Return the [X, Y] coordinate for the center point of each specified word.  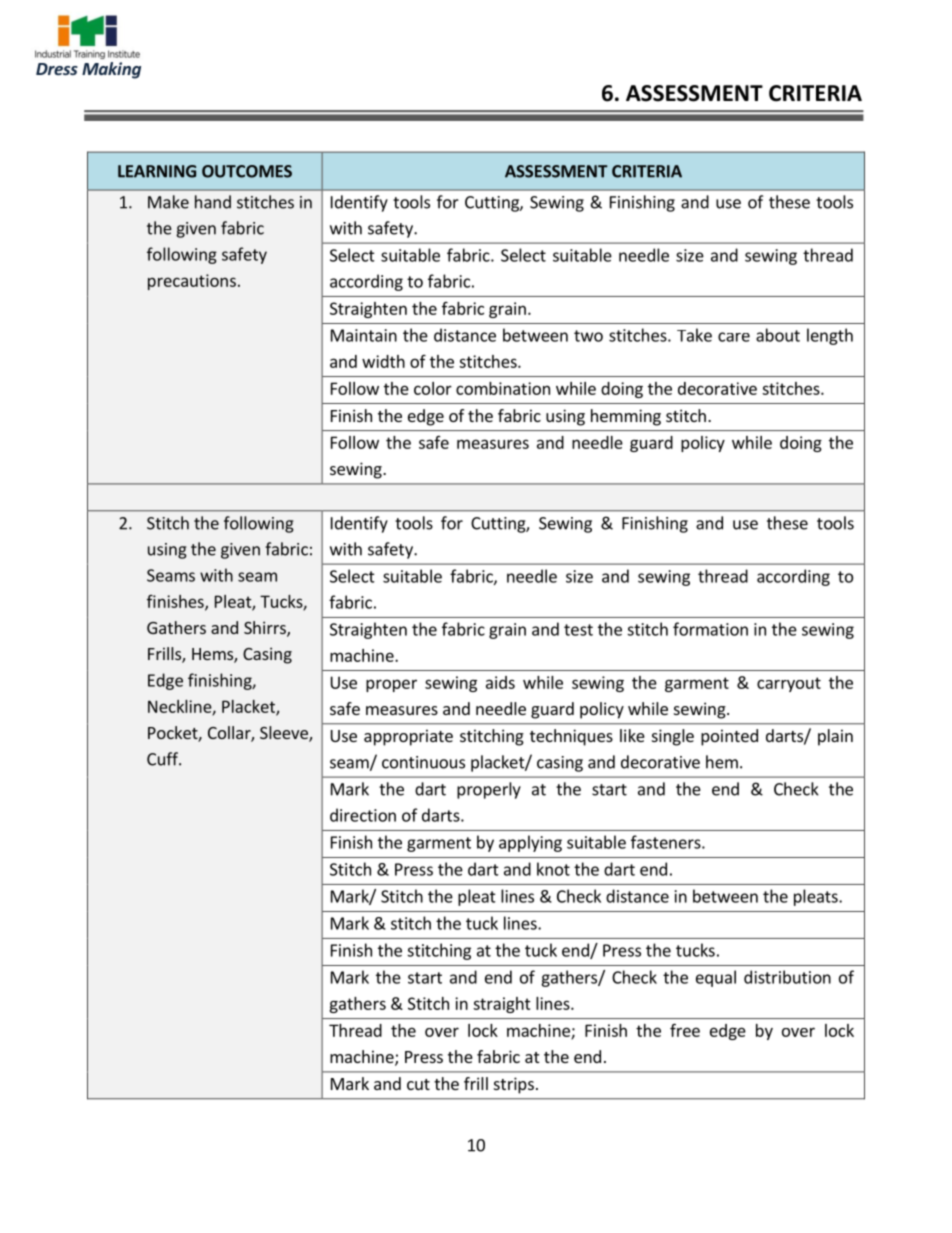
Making [111, 70]
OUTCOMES [247, 171]
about [778, 335]
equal [716, 978]
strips [514, 1085]
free [685, 1030]
